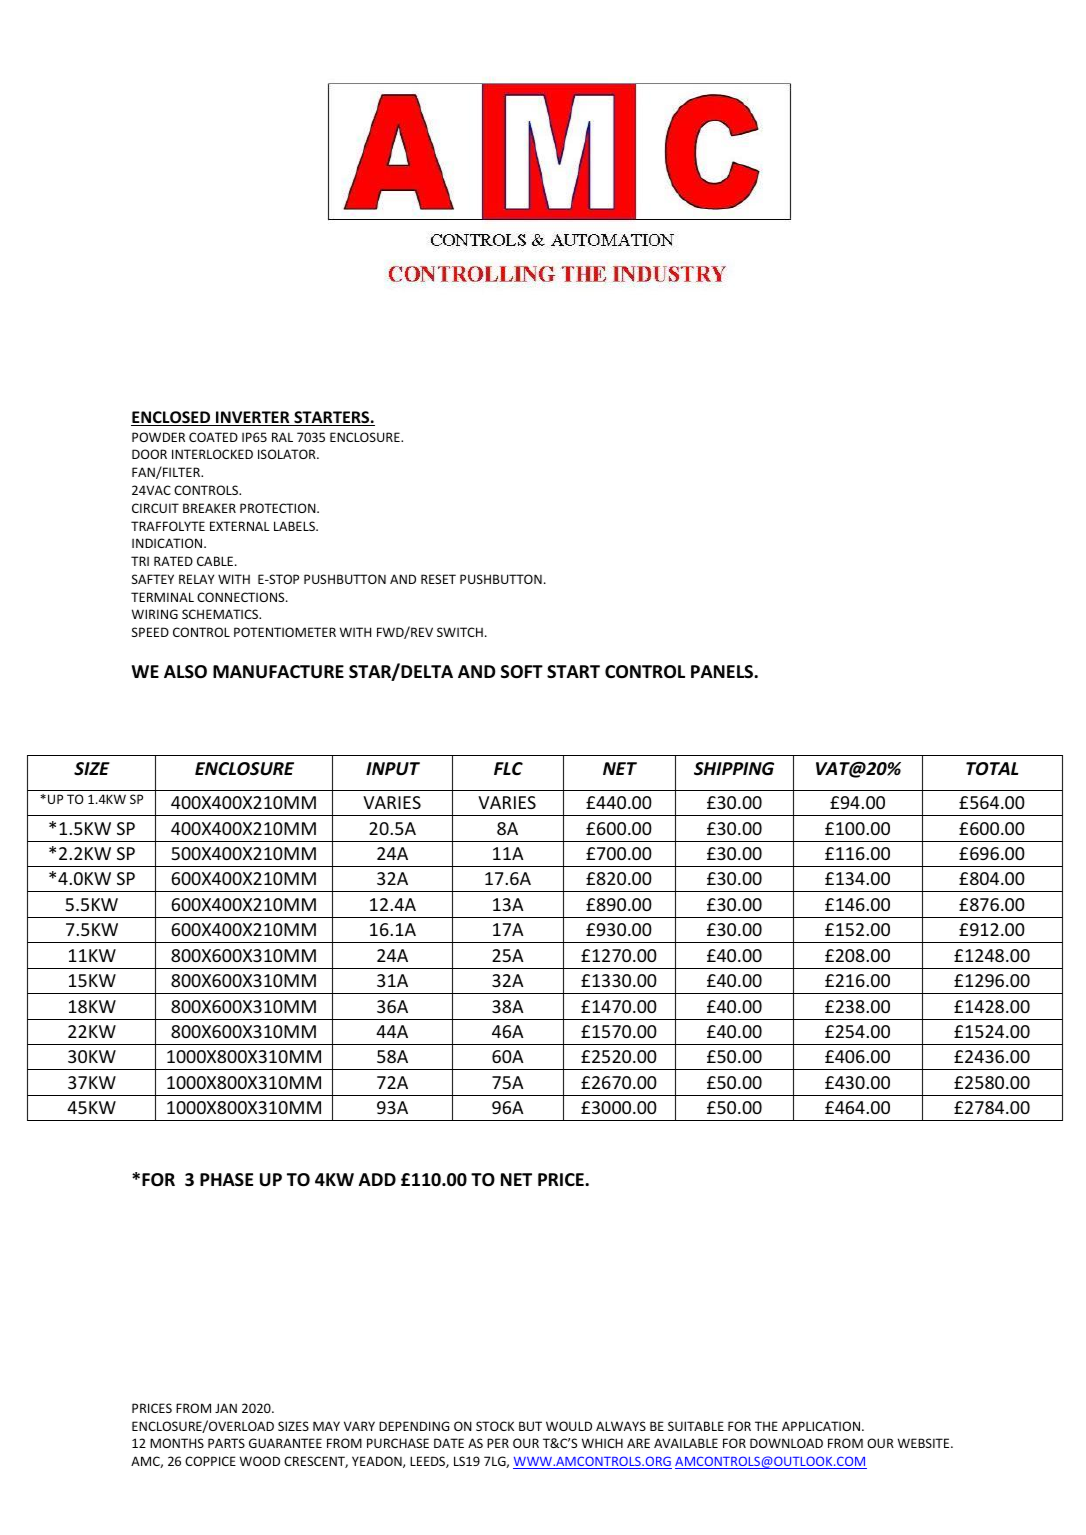 Image resolution: width=1086 pixels, height=1535 pixels. What do you see at coordinates (569, 1426) in the image?
I see `WOULD` at bounding box center [569, 1426].
